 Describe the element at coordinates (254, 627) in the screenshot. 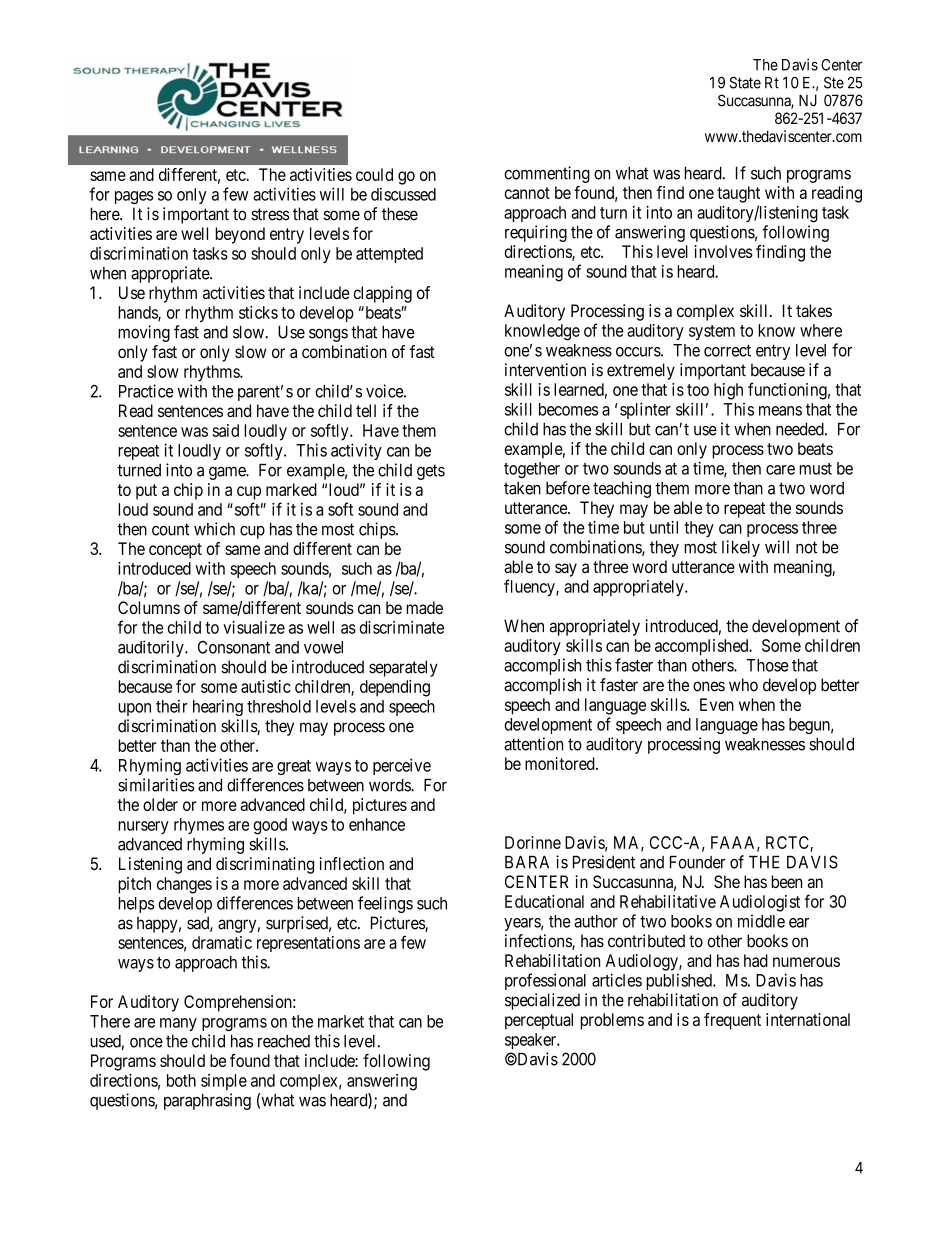

I see `visualize` at that location.
